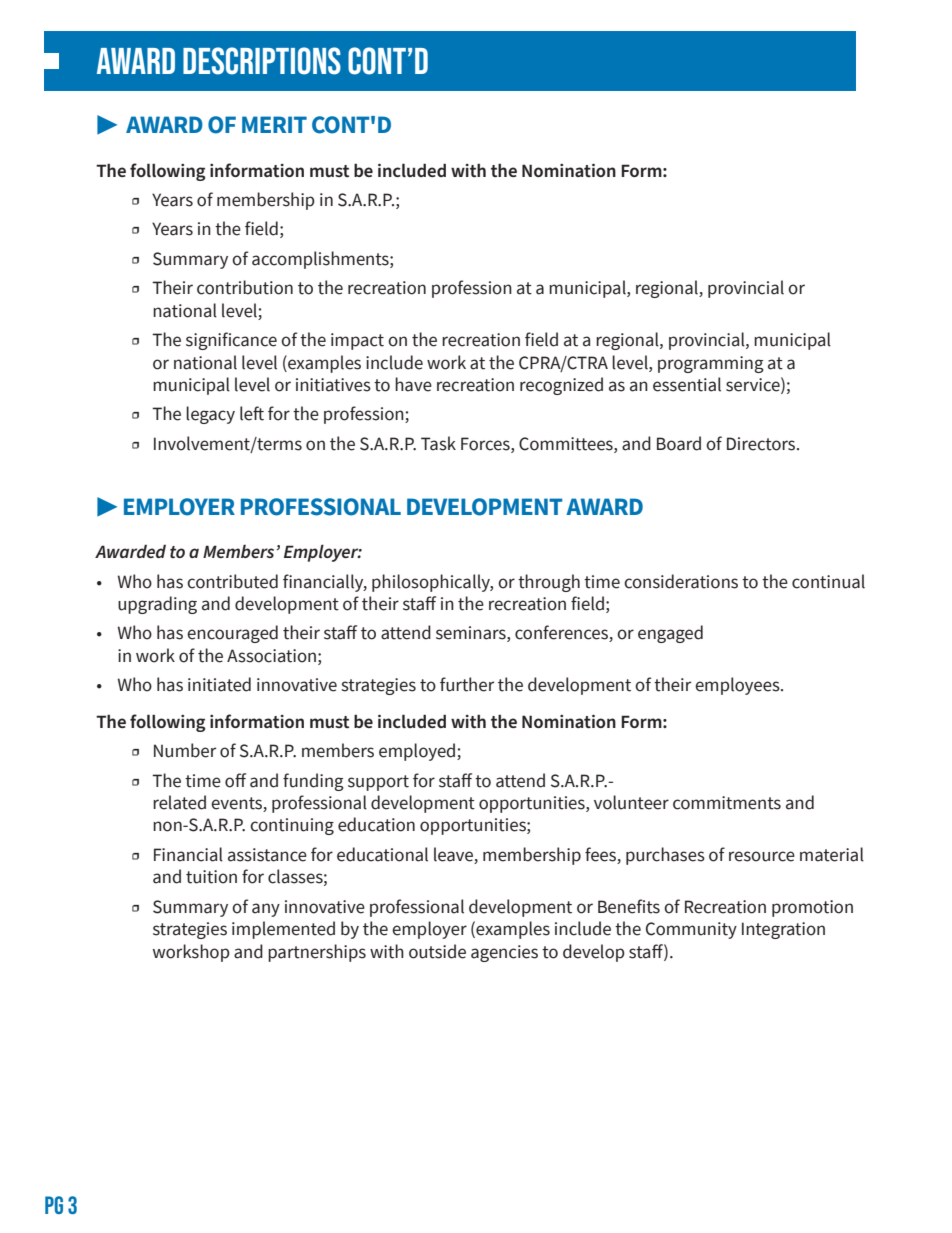 This page has height=1233, width=952. I want to click on Task, so click(438, 443).
